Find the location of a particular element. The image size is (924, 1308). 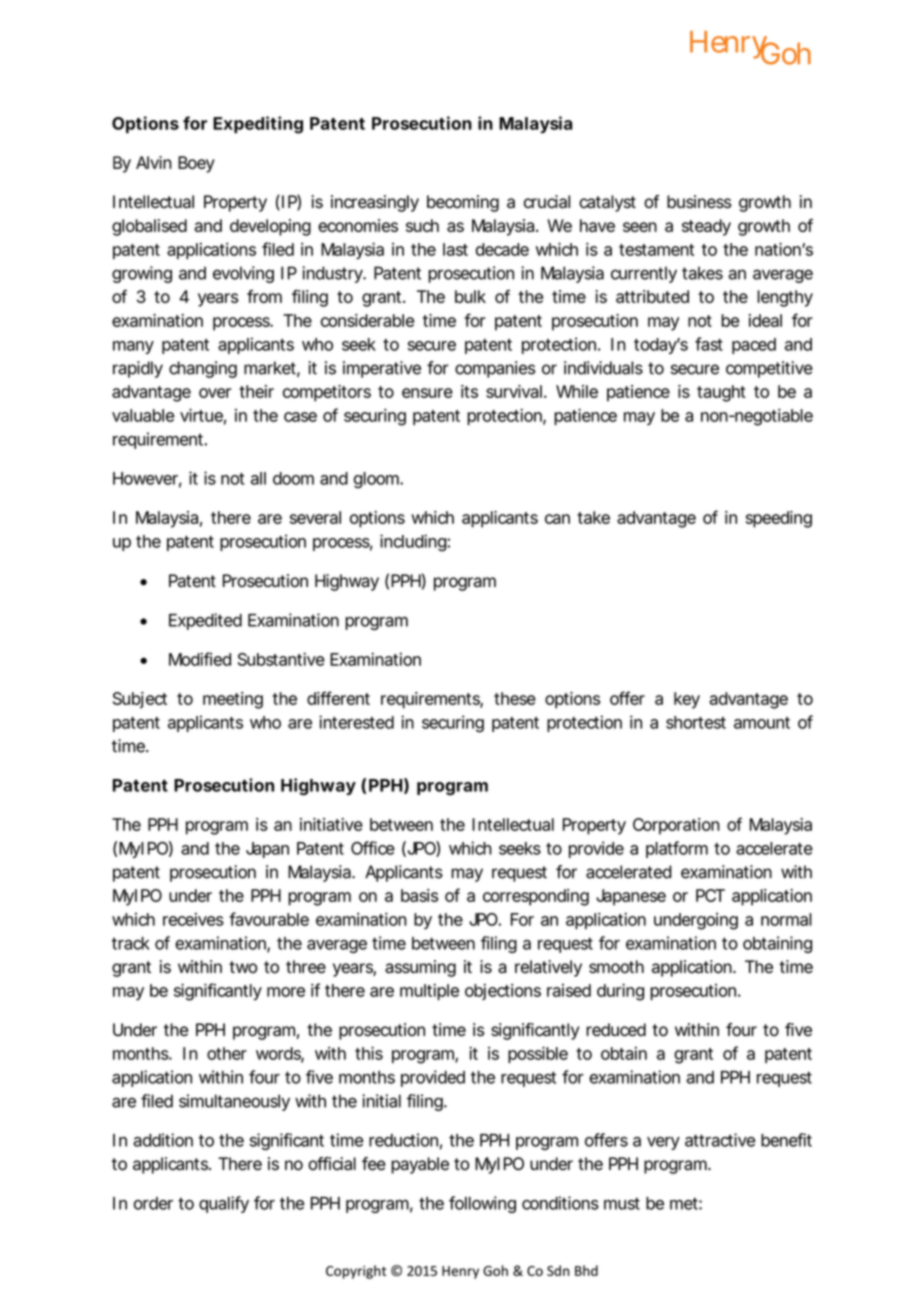

Alvin is located at coordinates (154, 162).
